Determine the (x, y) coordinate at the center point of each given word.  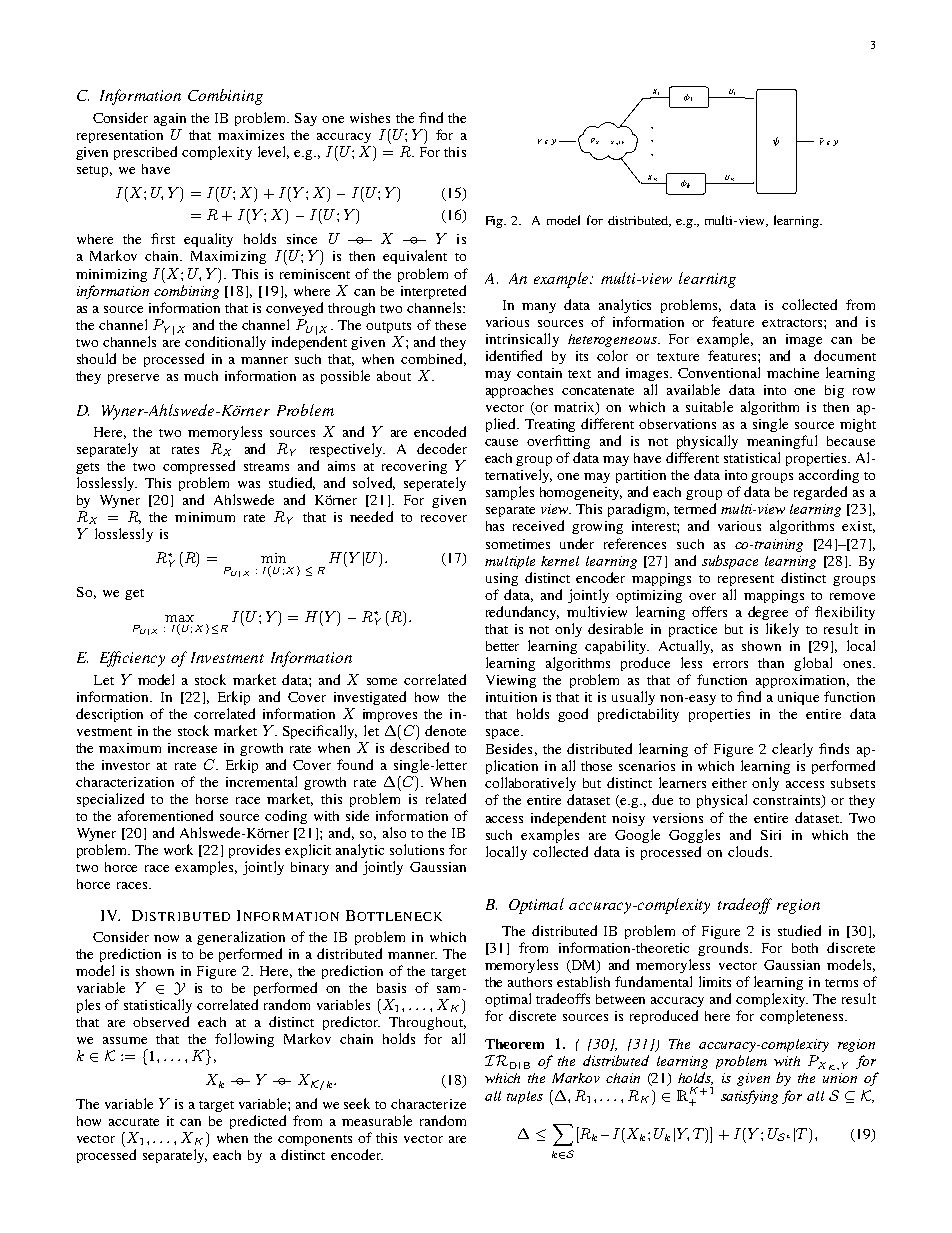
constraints (788, 801)
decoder (442, 448)
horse (212, 799)
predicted (258, 1122)
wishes (370, 118)
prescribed (145, 153)
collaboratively (530, 784)
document (845, 355)
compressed (199, 467)
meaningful (782, 442)
